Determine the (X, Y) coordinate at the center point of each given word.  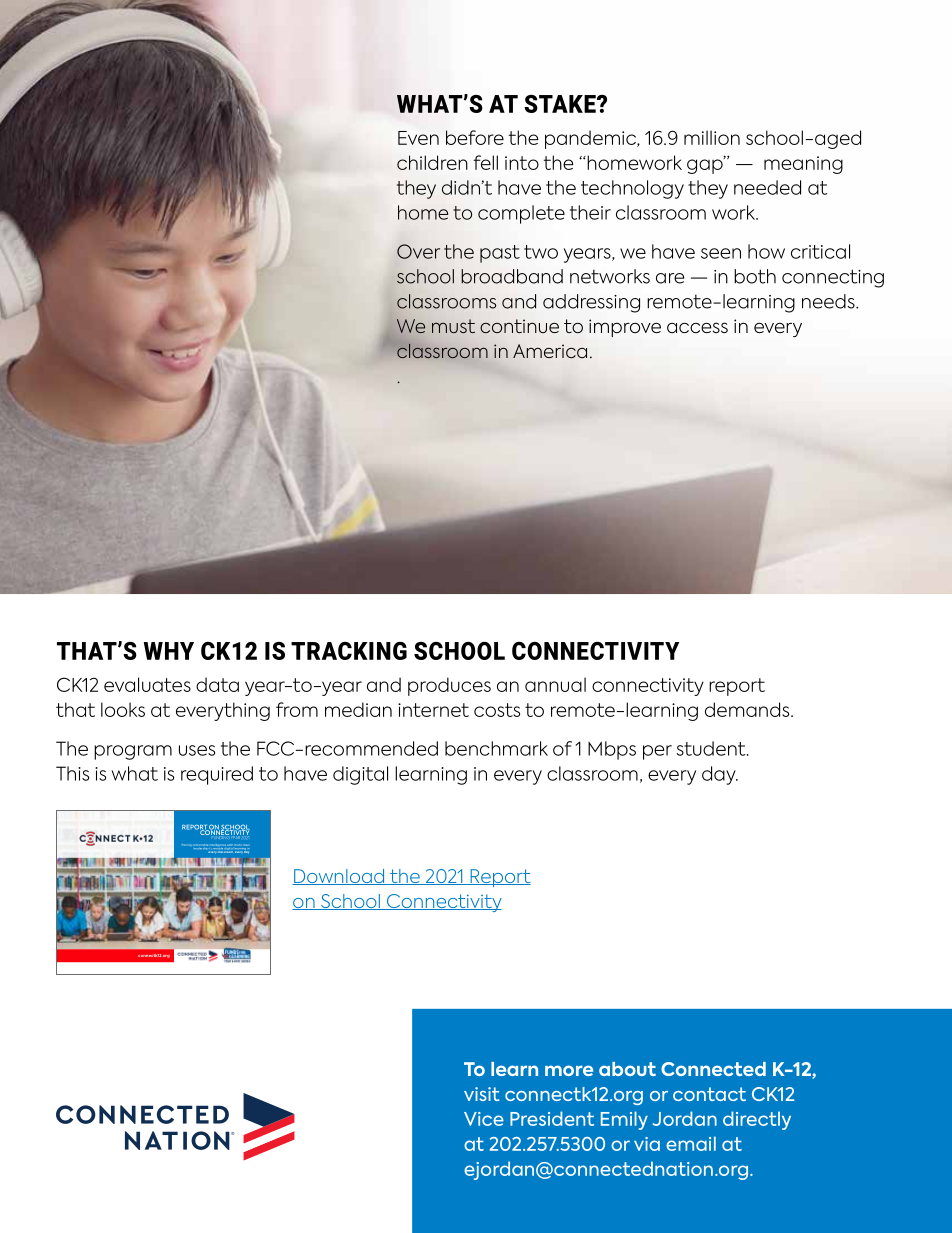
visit (482, 1094)
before (475, 137)
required (217, 775)
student (712, 748)
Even (418, 138)
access (697, 328)
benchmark (496, 748)
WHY (169, 651)
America (550, 351)
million (712, 137)
